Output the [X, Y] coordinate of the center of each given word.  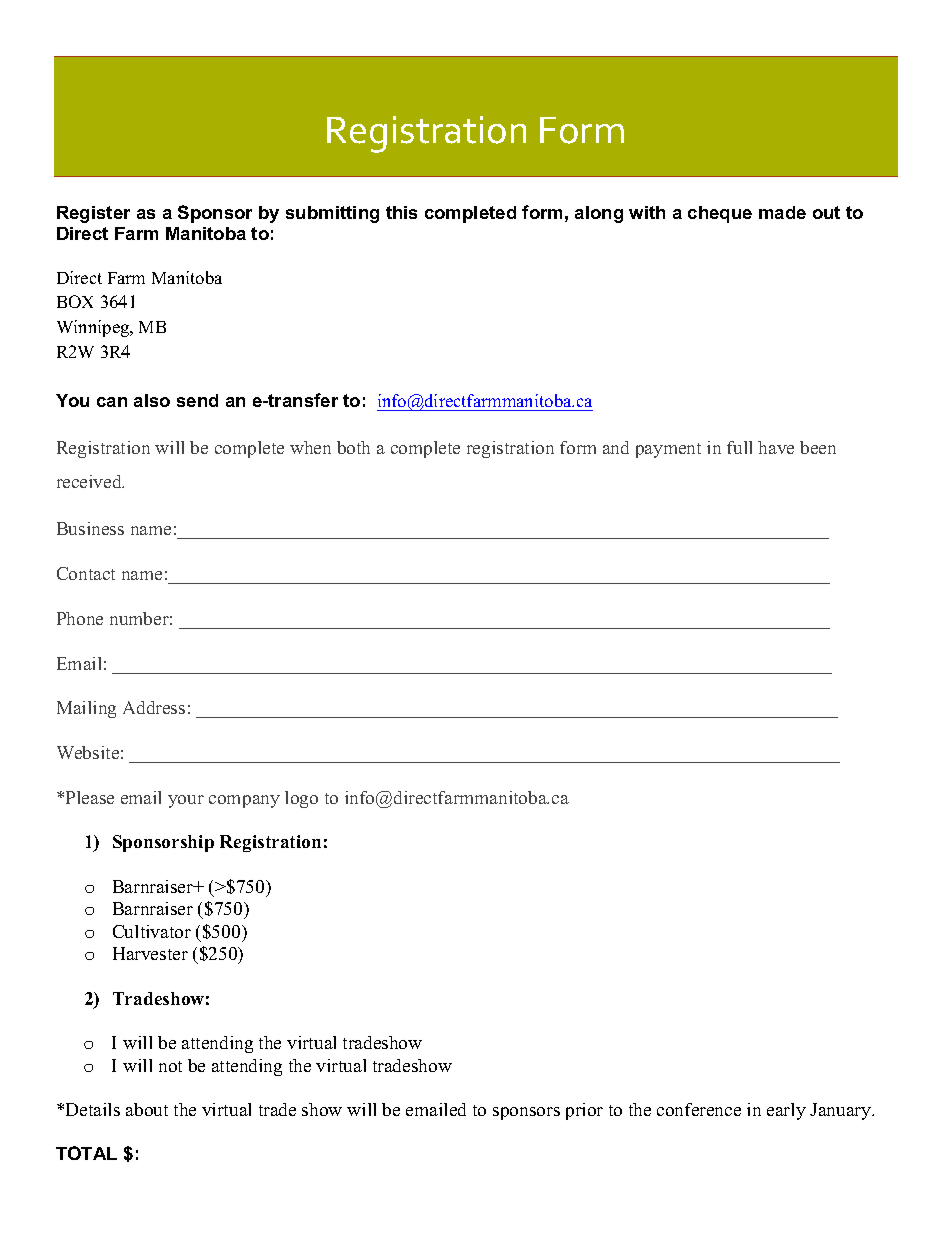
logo [301, 799]
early [786, 1111]
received [90, 481]
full [739, 447]
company [244, 801]
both [353, 447]
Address [154, 707]
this [401, 212]
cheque [720, 214]
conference [699, 1109]
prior [584, 1111]
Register [93, 214]
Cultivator [152, 931]
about [147, 1109]
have [776, 447]
